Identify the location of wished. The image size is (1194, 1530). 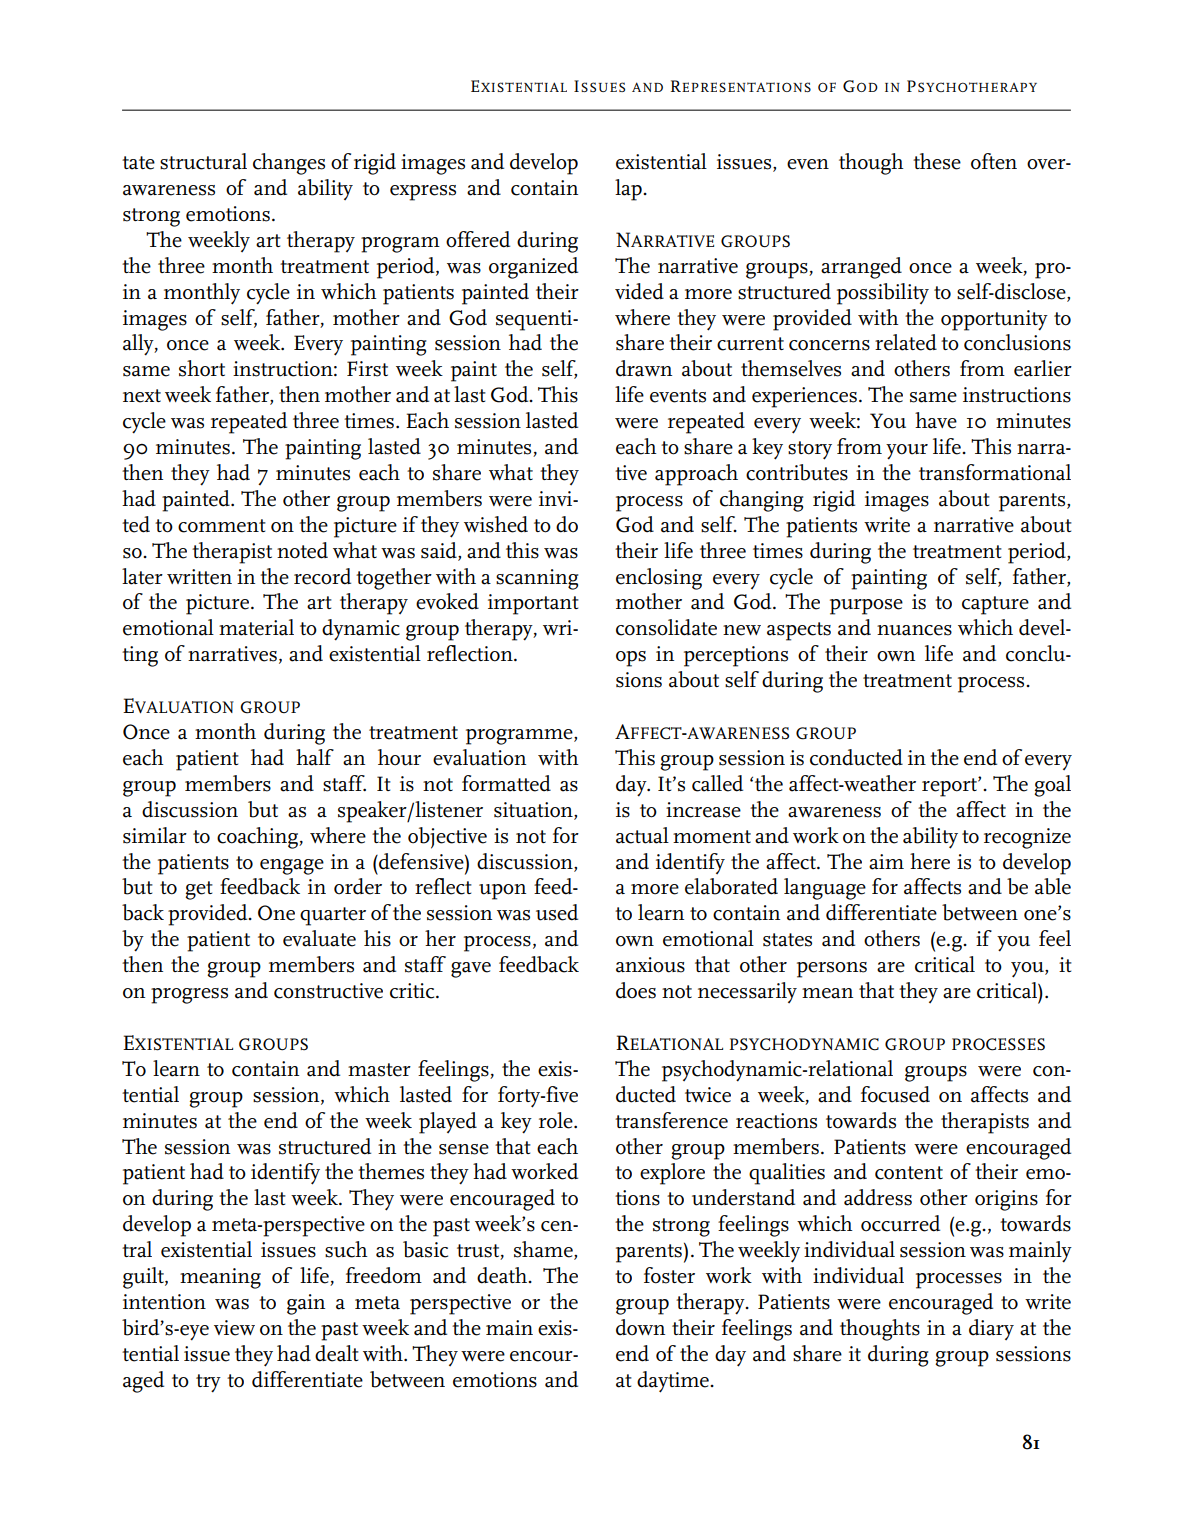
(496, 524).
